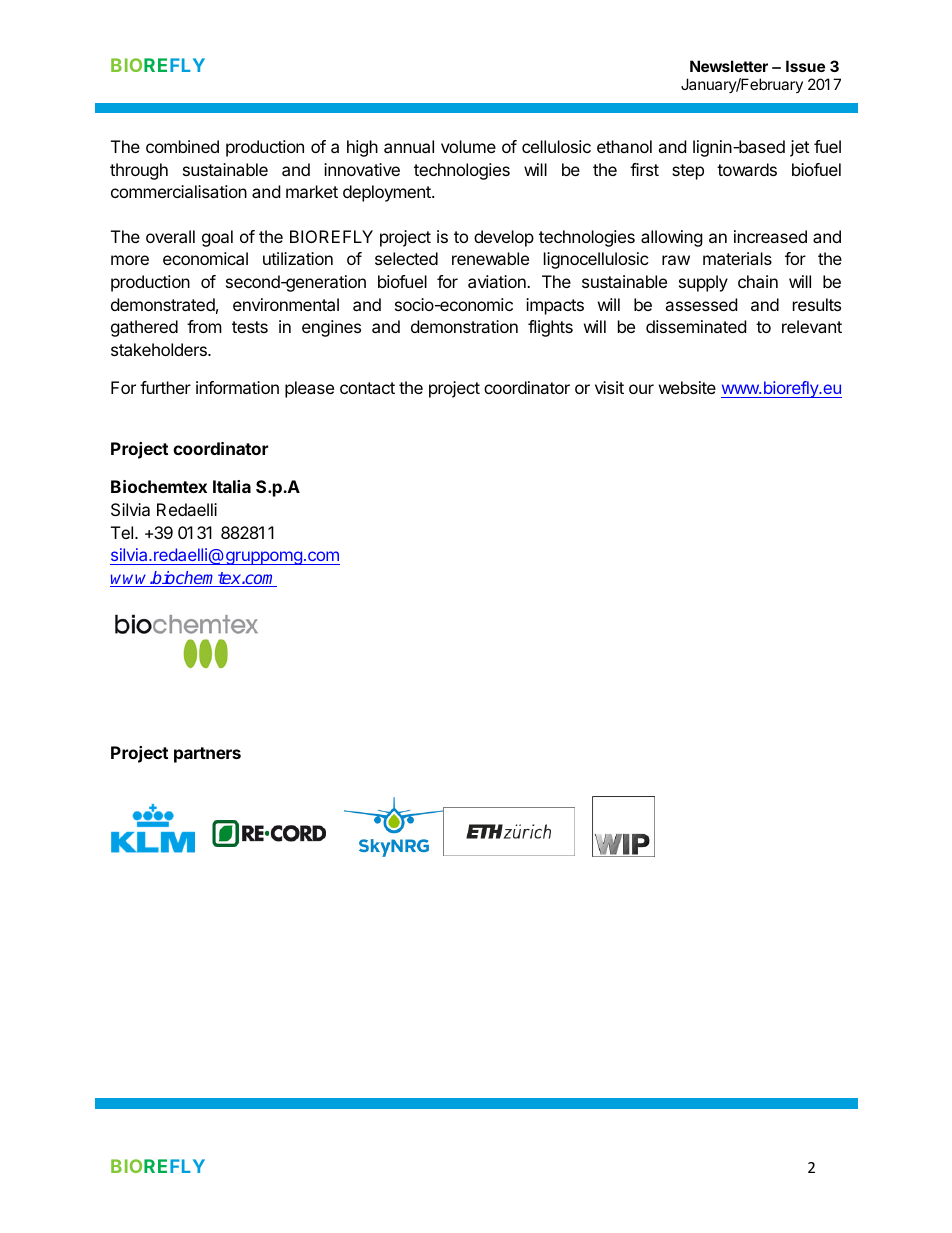  What do you see at coordinates (122, 532) in the page?
I see `Tel` at bounding box center [122, 532].
